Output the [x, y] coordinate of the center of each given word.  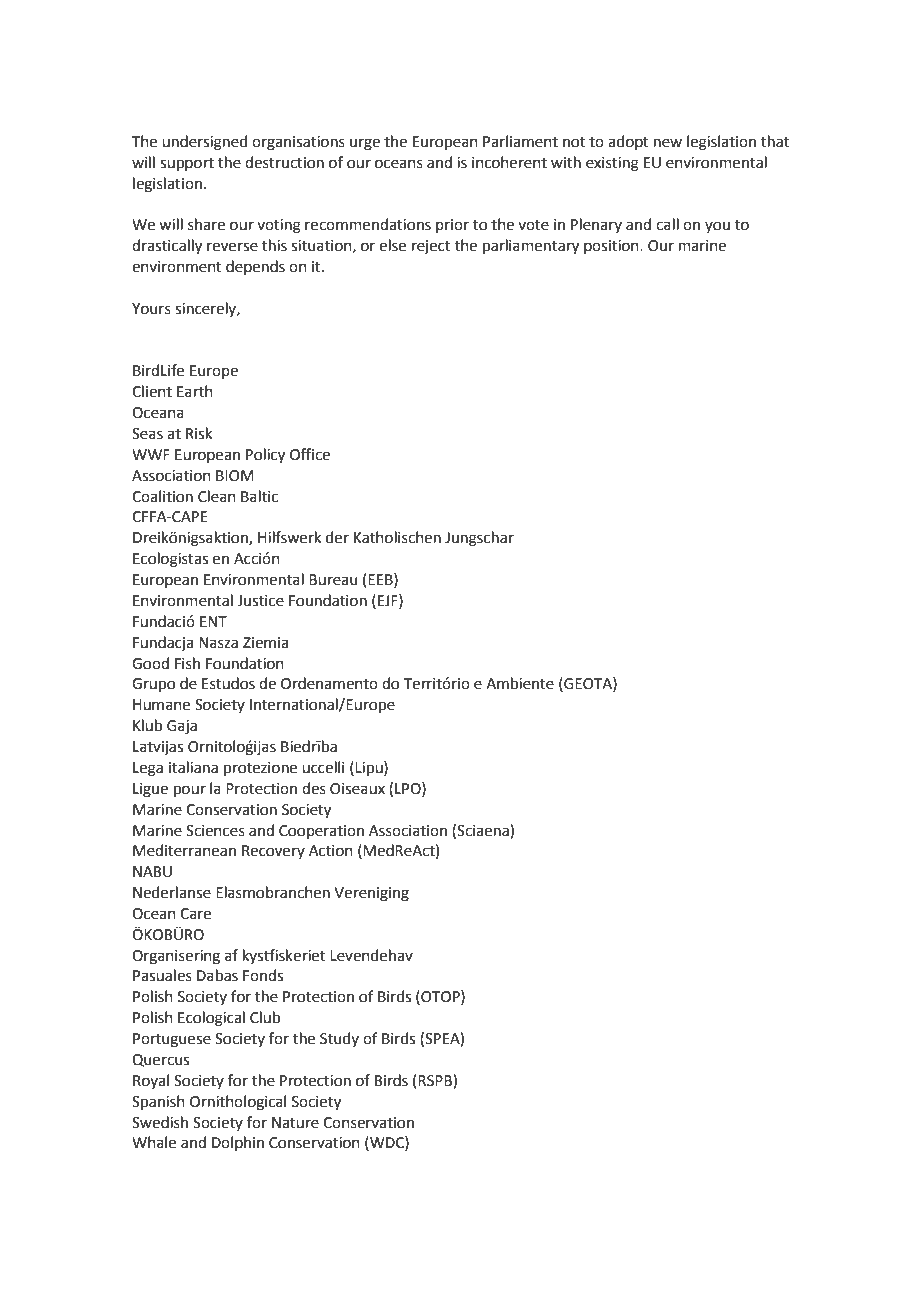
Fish [187, 663]
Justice [260, 601]
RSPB [436, 1081]
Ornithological [238, 1103]
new [668, 143]
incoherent [509, 162]
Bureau [333, 580]
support [187, 164]
